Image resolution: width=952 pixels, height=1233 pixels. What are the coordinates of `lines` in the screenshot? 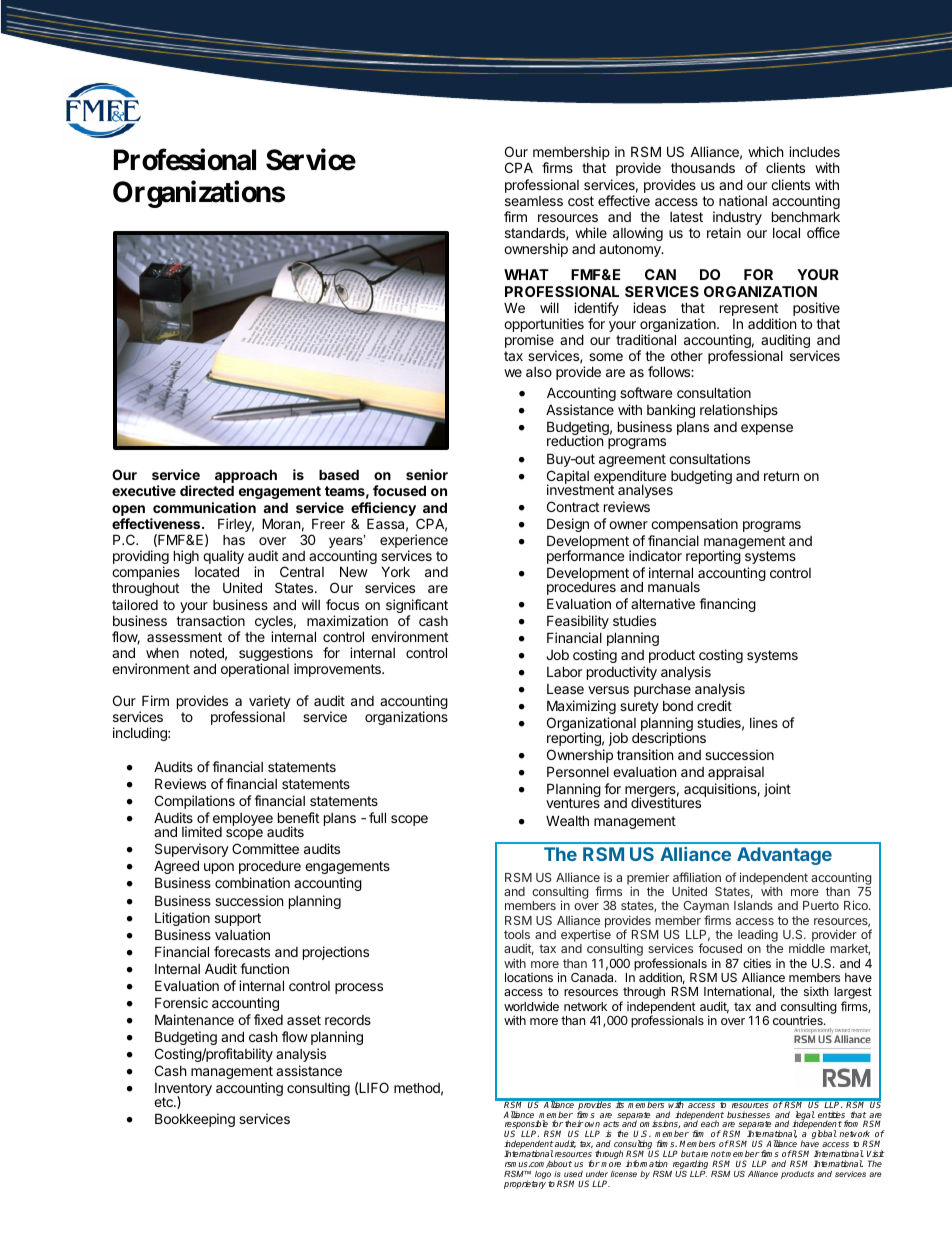 It's located at (764, 722).
